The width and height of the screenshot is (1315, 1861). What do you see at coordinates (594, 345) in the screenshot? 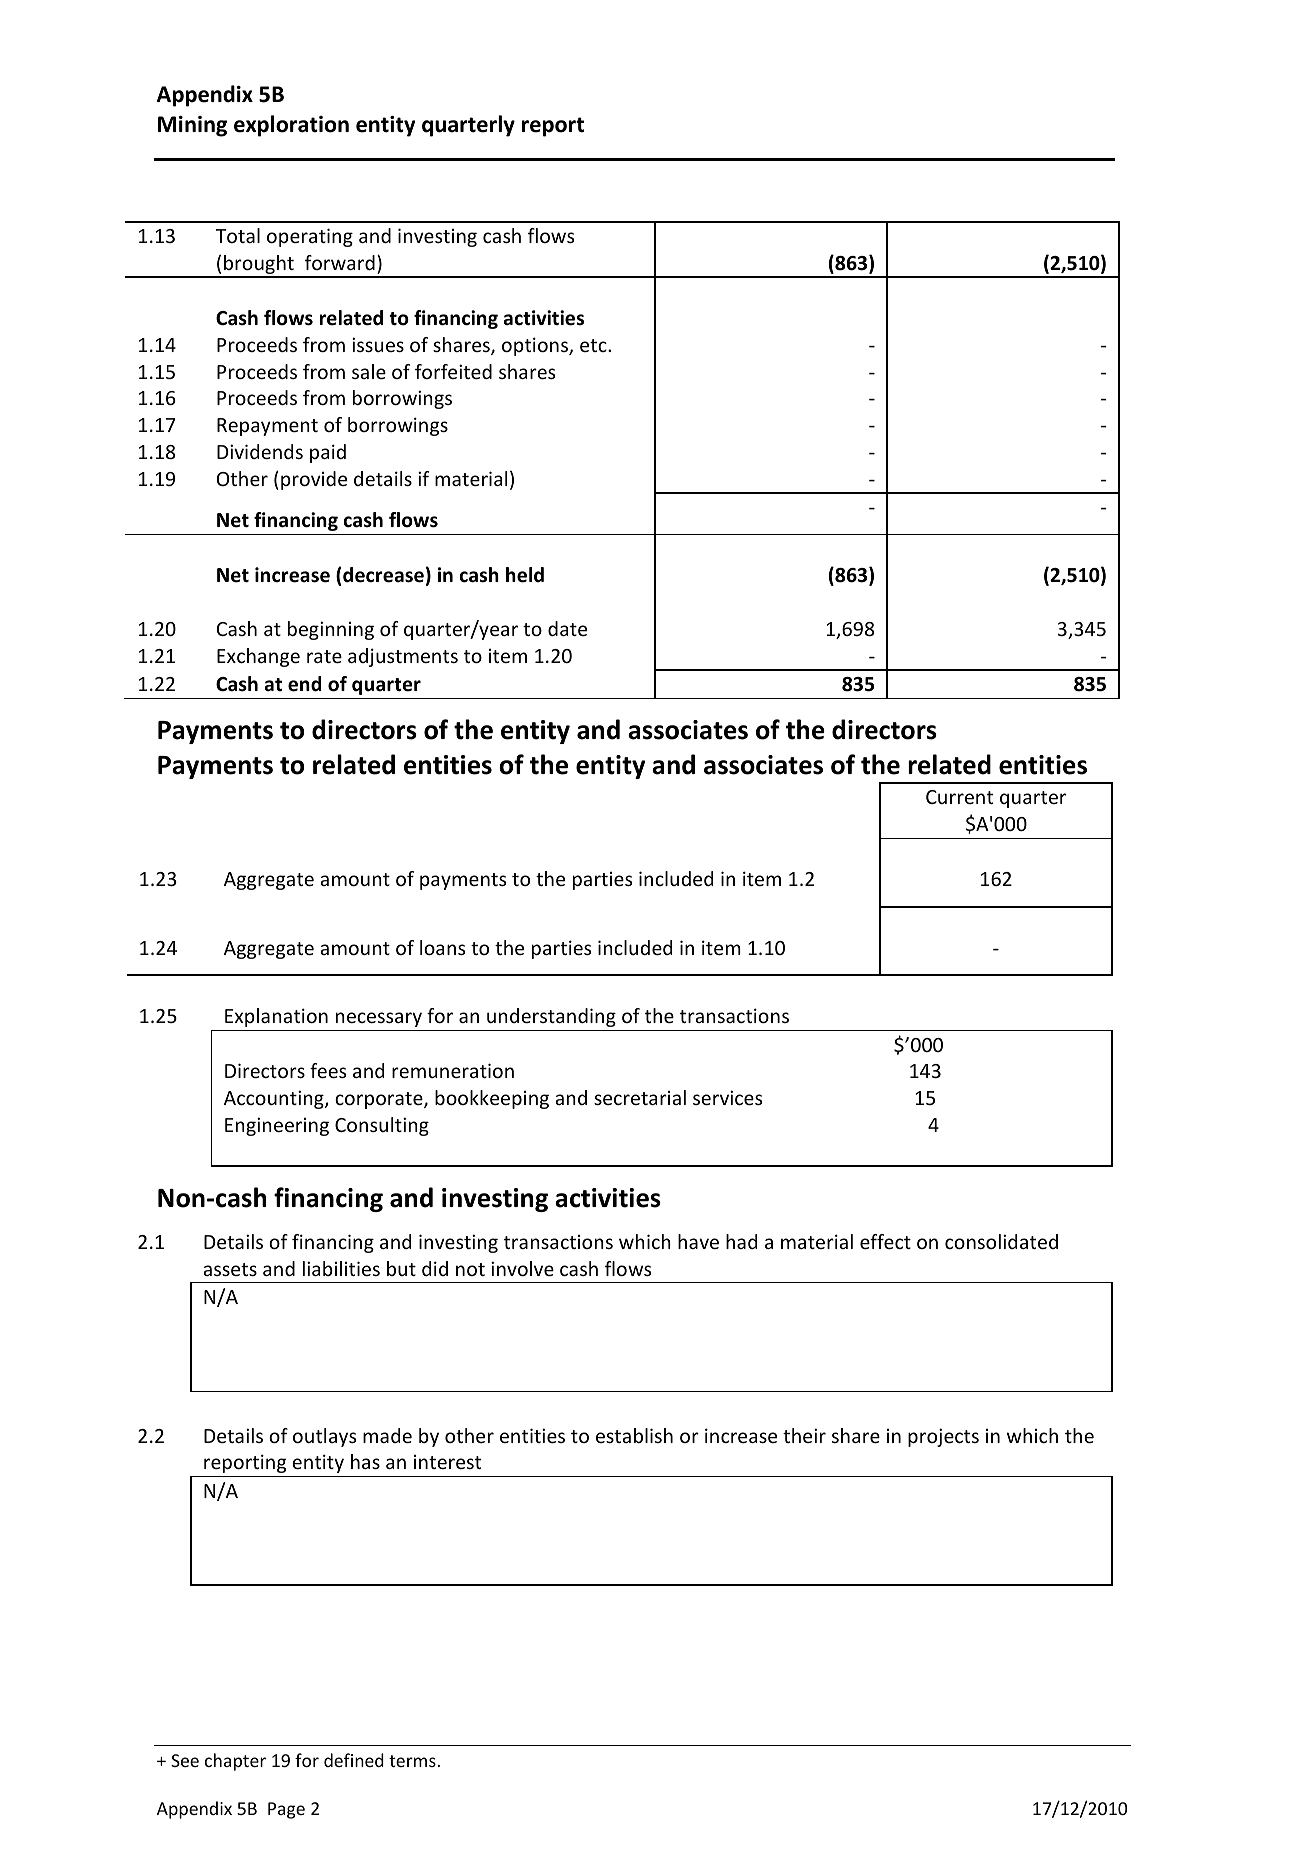
I see `etc` at bounding box center [594, 345].
